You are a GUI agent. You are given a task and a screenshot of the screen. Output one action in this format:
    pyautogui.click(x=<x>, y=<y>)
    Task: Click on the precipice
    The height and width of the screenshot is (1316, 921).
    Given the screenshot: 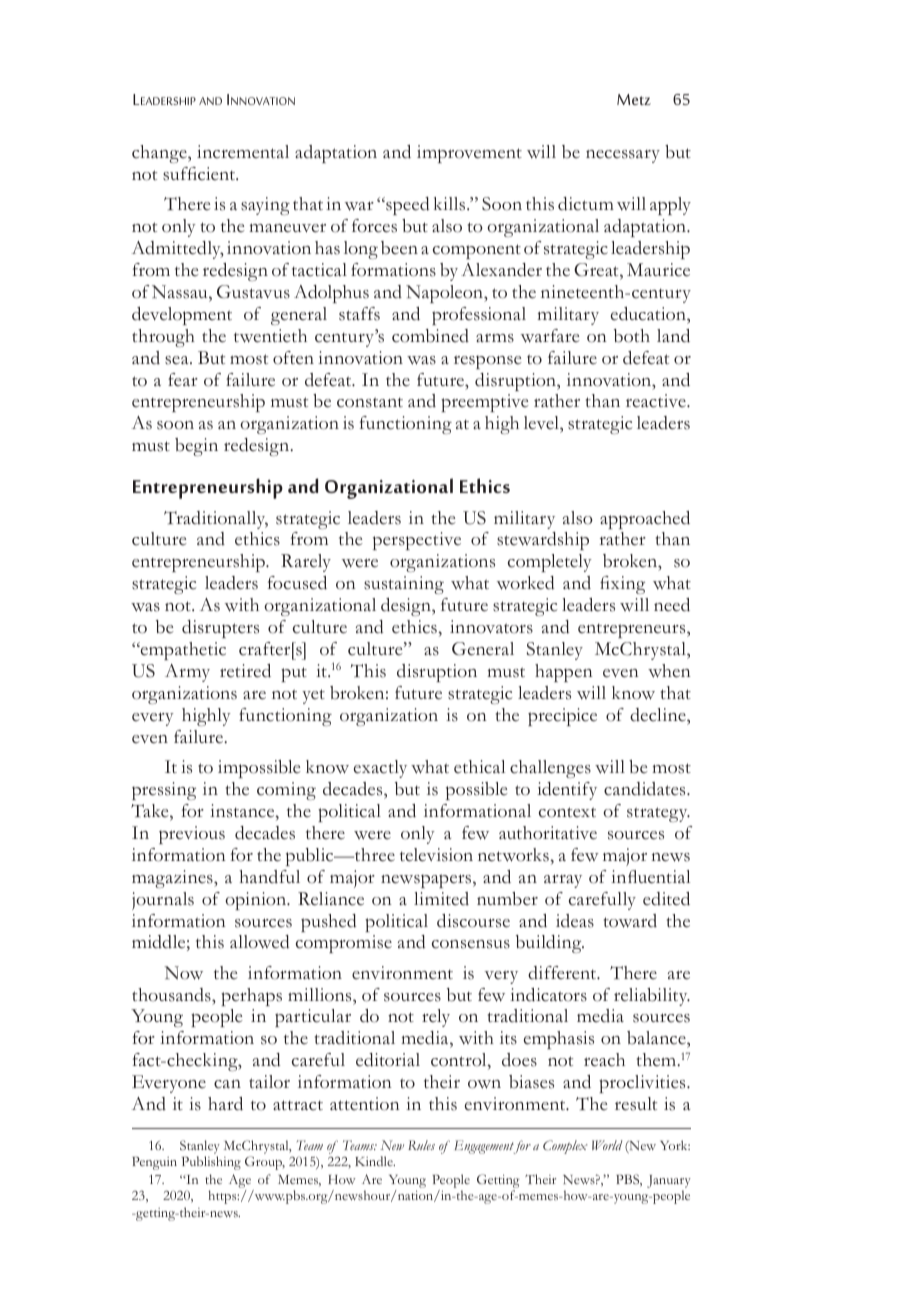 What is the action you would take?
    pyautogui.click(x=562, y=717)
